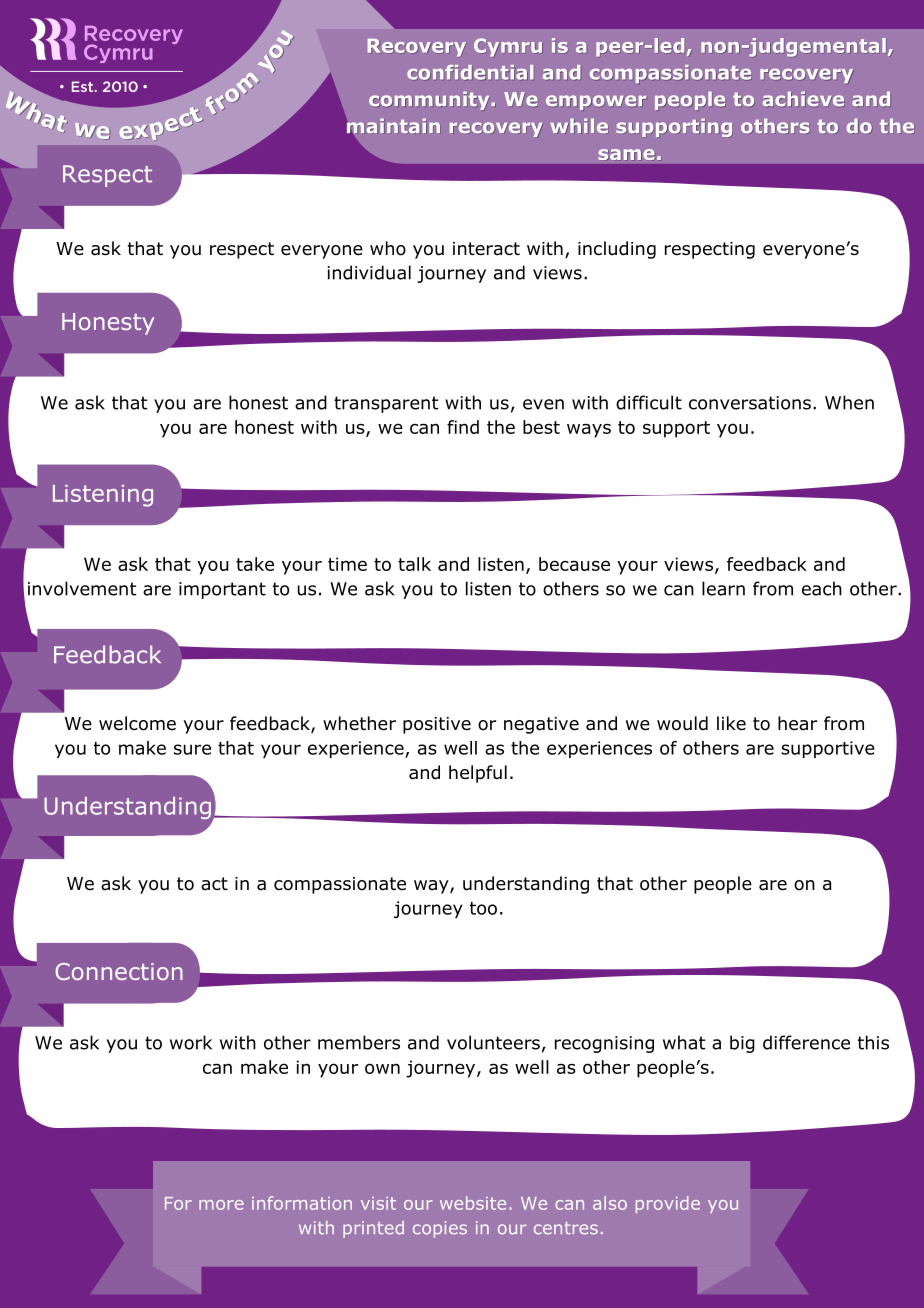 The height and width of the document is (1308, 924). I want to click on confidential, so click(470, 72).
